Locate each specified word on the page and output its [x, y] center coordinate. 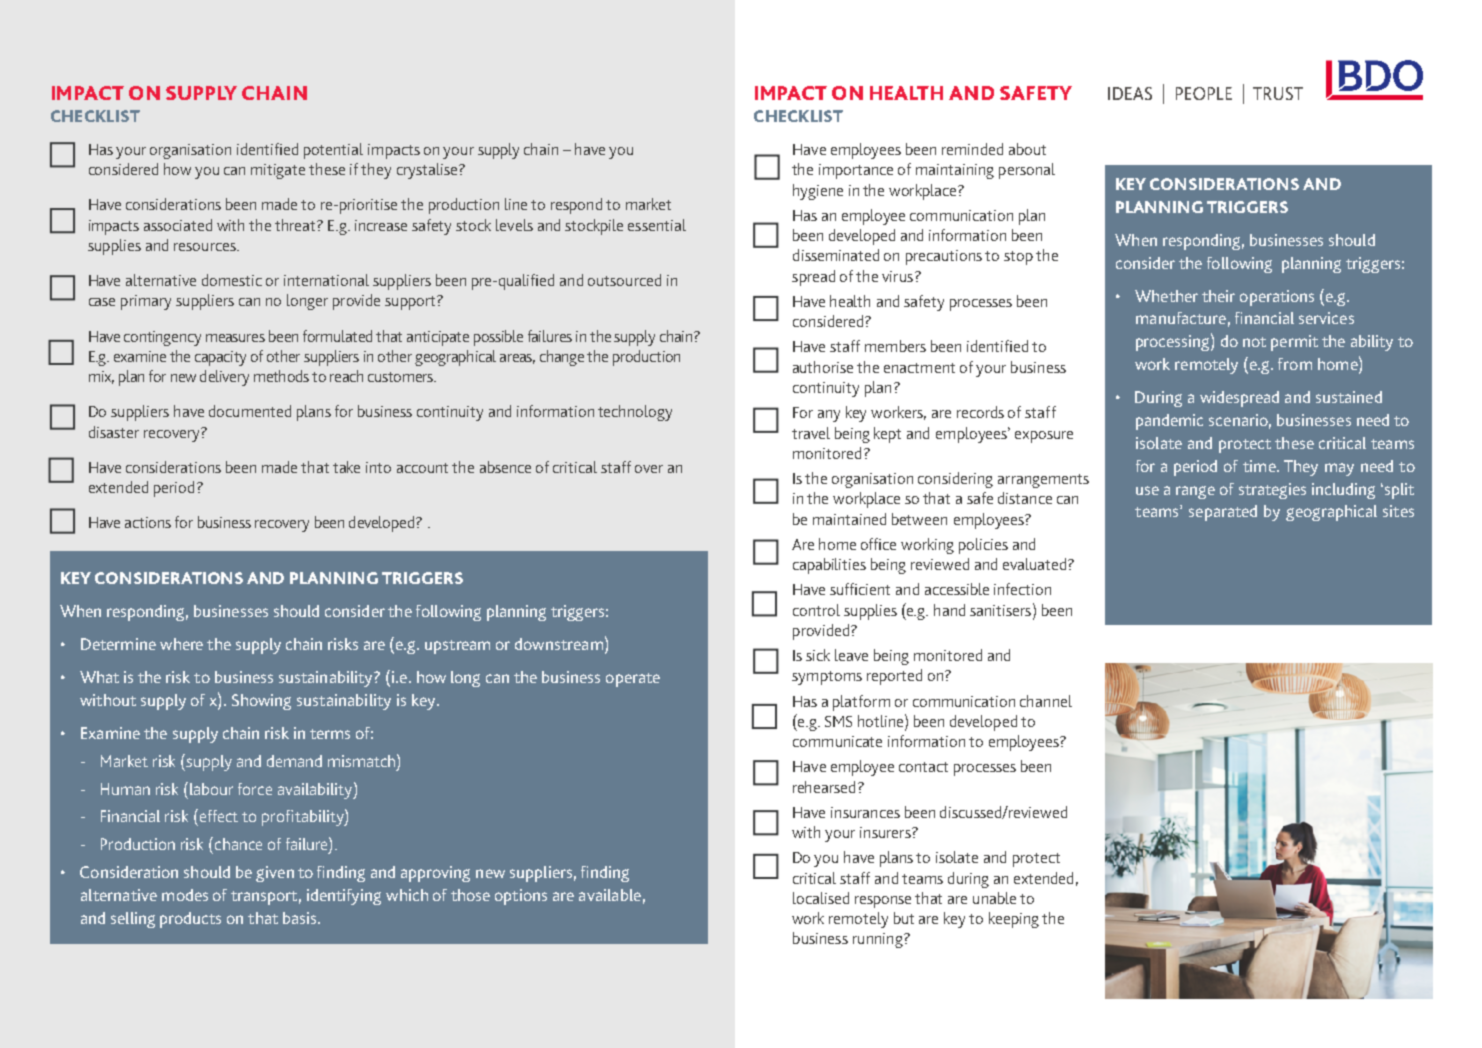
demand [294, 761]
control [816, 610]
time [1260, 466]
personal [1027, 171]
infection [1022, 589]
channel [1046, 701]
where [181, 644]
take [346, 467]
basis [301, 918]
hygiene [818, 192]
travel [811, 433]
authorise [823, 367]
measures [235, 338]
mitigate [278, 171]
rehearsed [824, 787]
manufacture [1181, 318]
